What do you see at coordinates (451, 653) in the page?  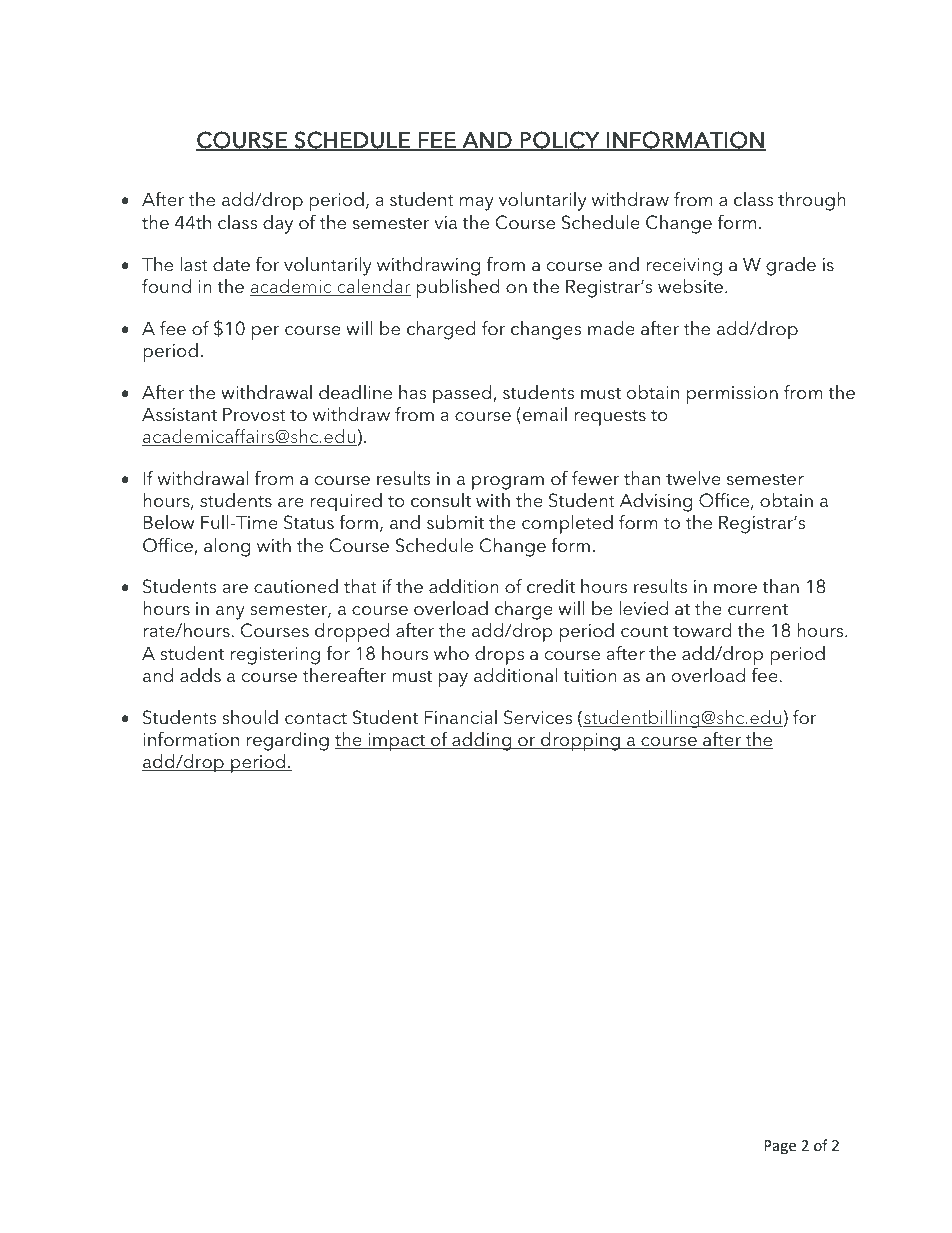 I see `who` at bounding box center [451, 653].
